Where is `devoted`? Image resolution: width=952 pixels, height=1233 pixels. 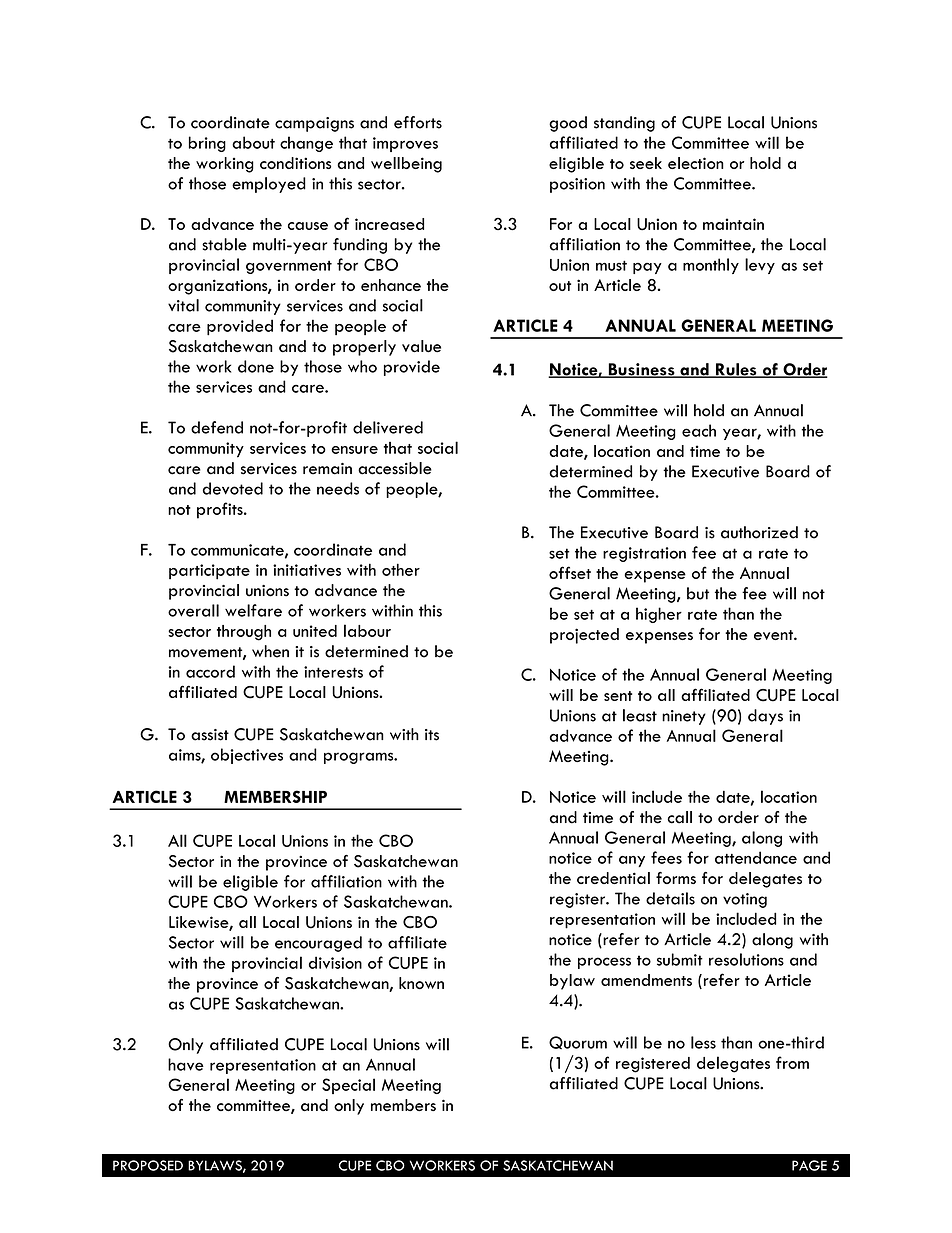
devoted is located at coordinates (233, 488).
